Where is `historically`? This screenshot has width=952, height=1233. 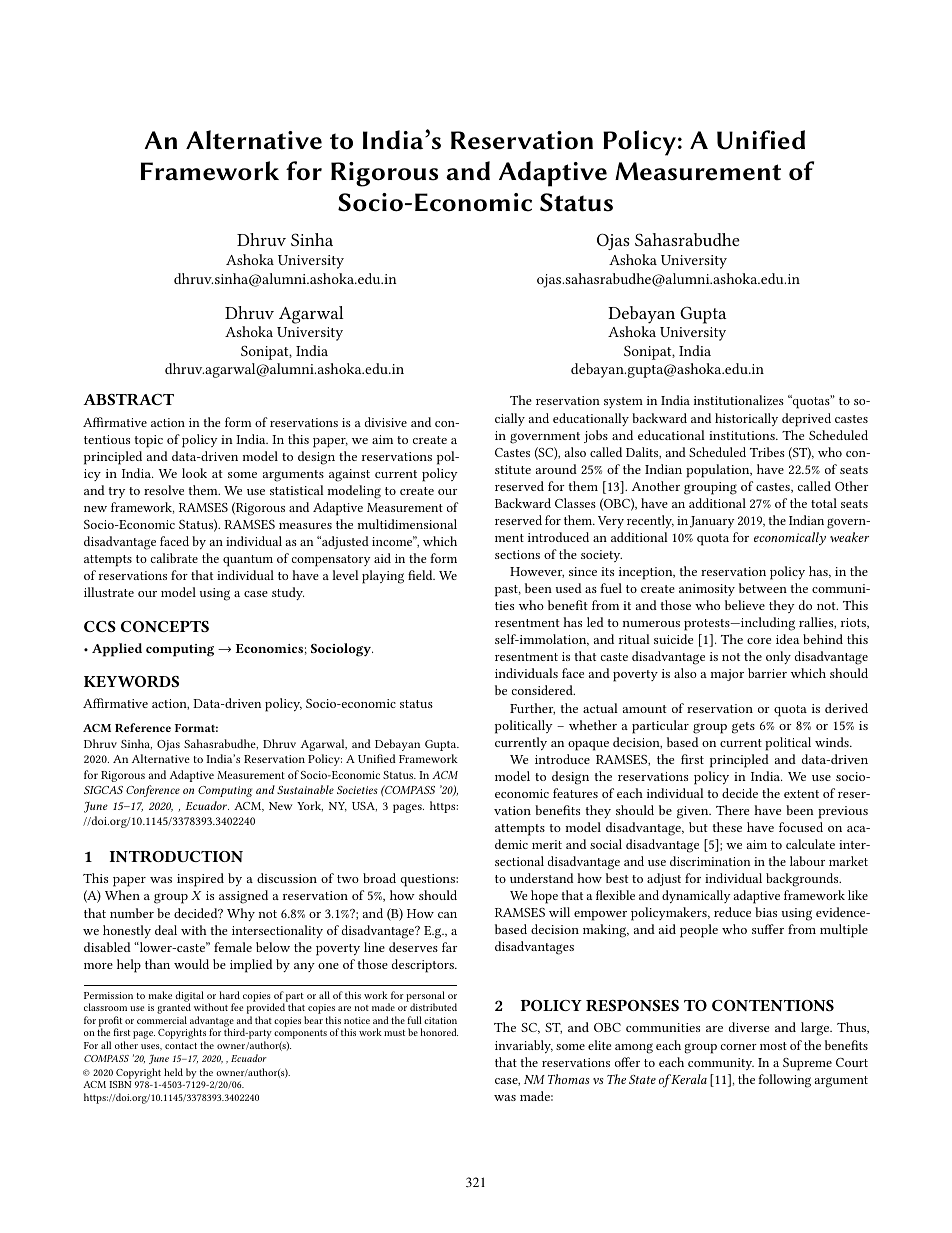 historically is located at coordinates (746, 419).
